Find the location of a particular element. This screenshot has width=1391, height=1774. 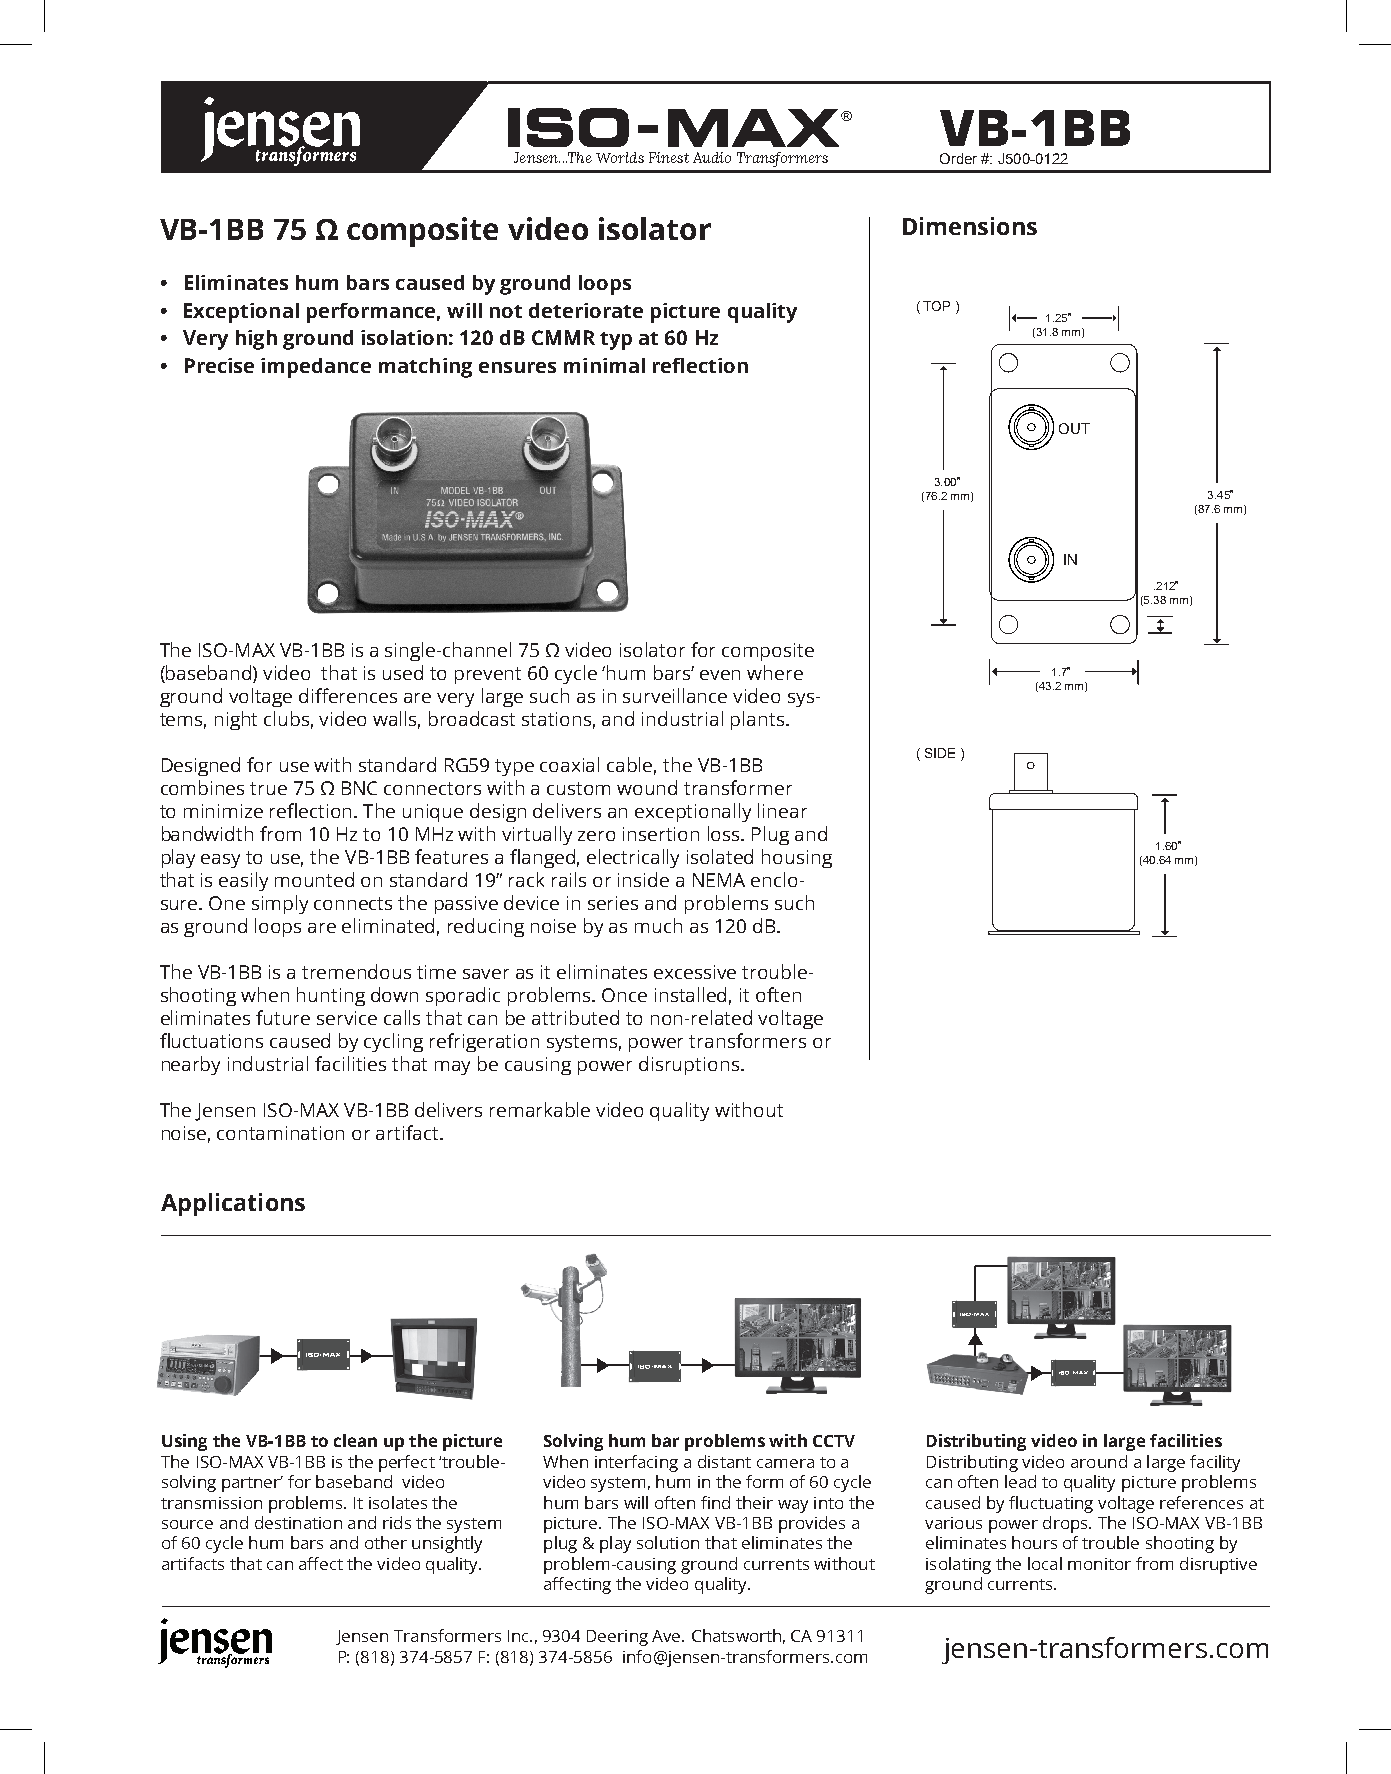

Dimensions is located at coordinates (970, 226).
